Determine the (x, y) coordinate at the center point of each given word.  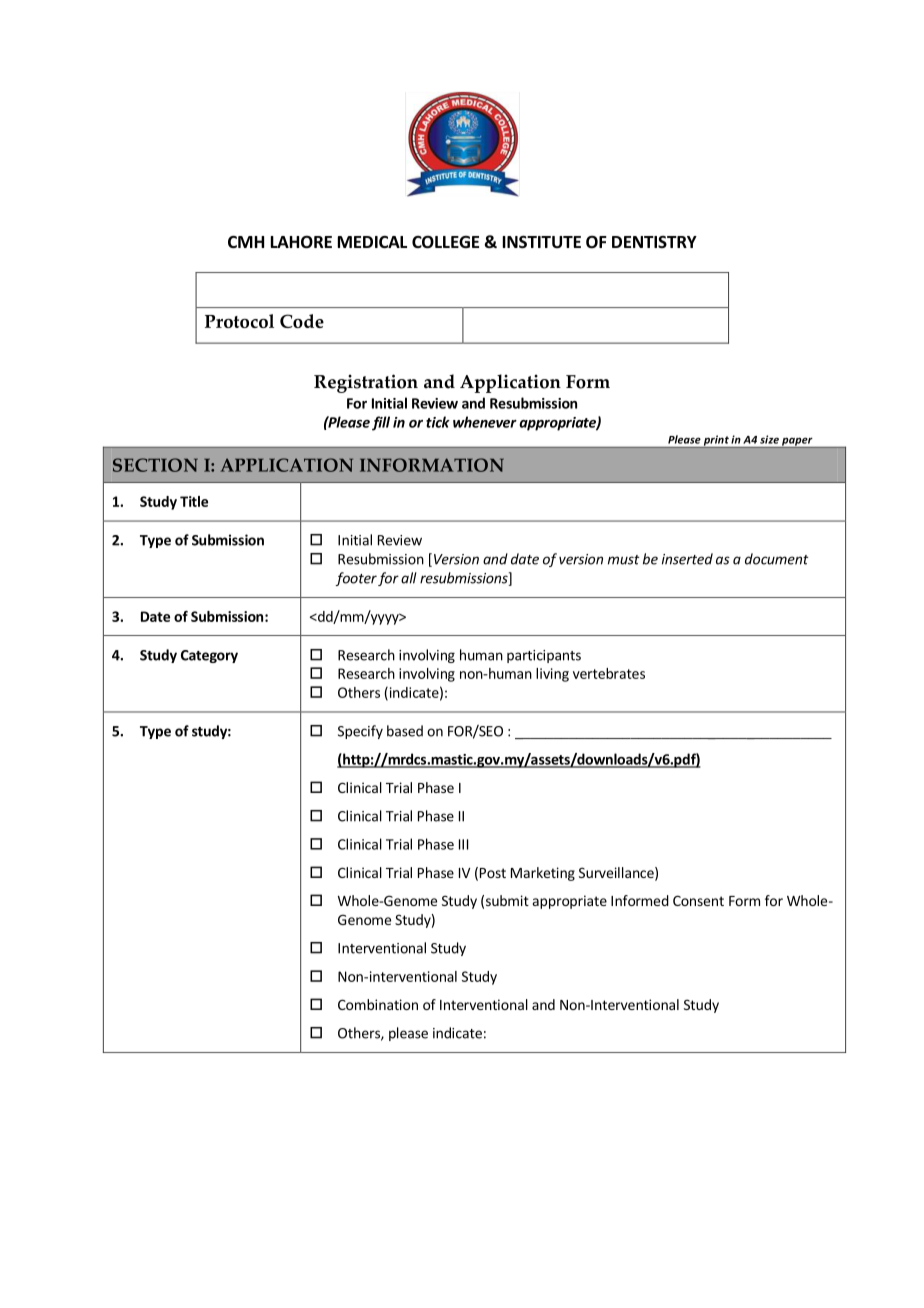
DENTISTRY (654, 242)
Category (209, 656)
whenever (485, 422)
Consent (698, 900)
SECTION (155, 465)
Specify (360, 732)
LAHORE (301, 242)
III (463, 844)
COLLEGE (445, 242)
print (716, 441)
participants (544, 656)
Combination (378, 1004)
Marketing (543, 874)
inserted (687, 559)
